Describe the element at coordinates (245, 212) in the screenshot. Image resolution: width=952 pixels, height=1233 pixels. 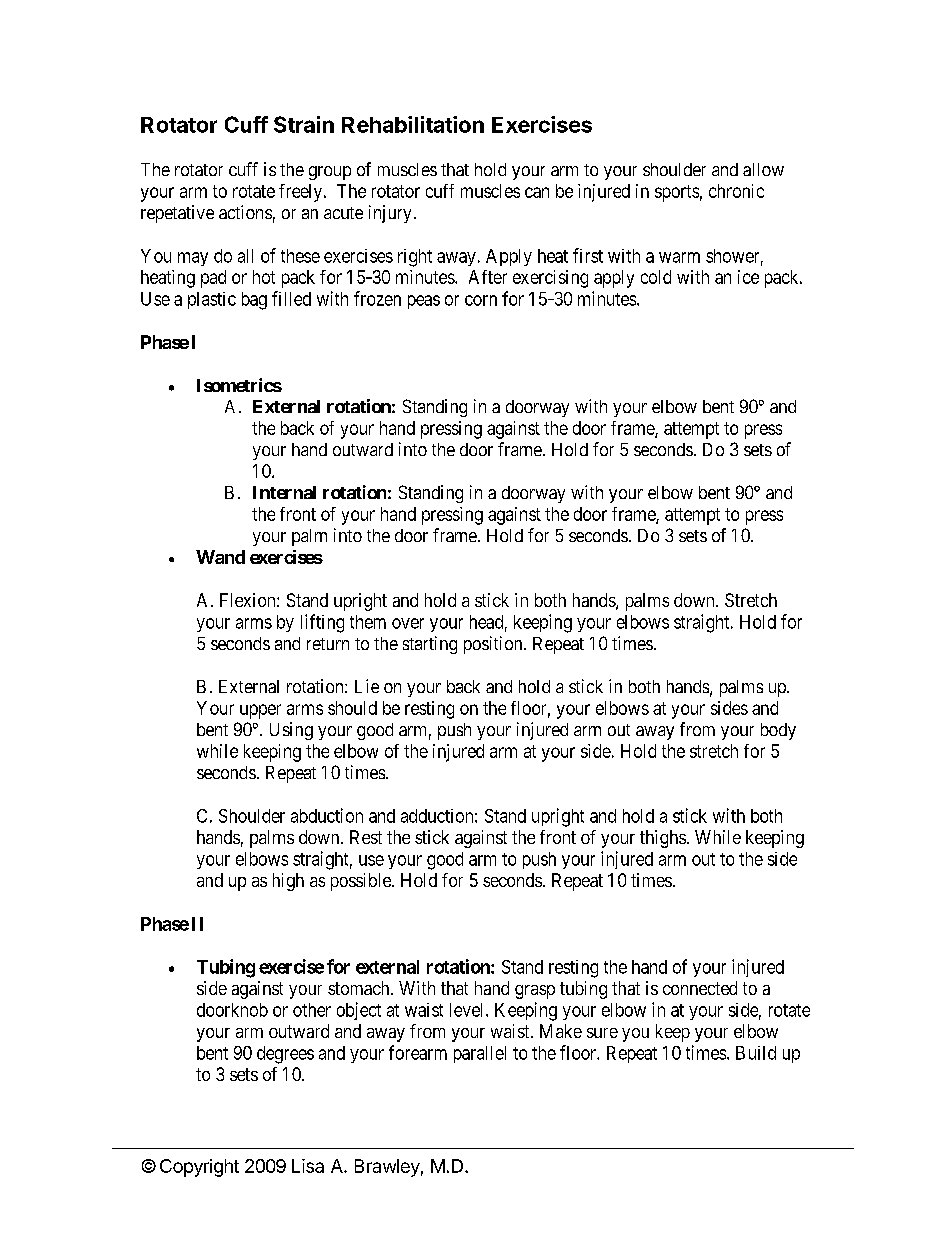
I see `actions` at that location.
